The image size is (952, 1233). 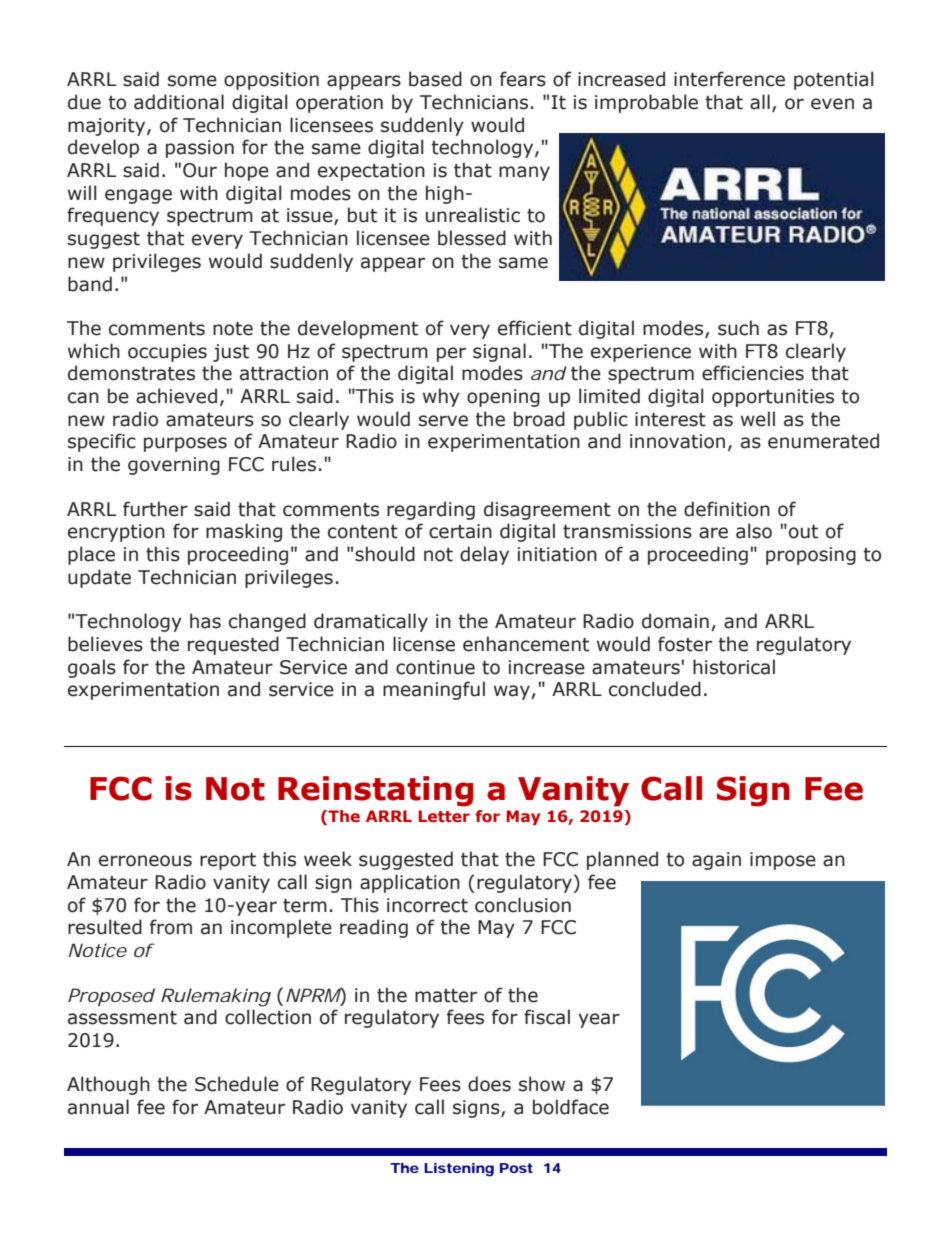 What do you see at coordinates (754, 531) in the document?
I see `also` at bounding box center [754, 531].
